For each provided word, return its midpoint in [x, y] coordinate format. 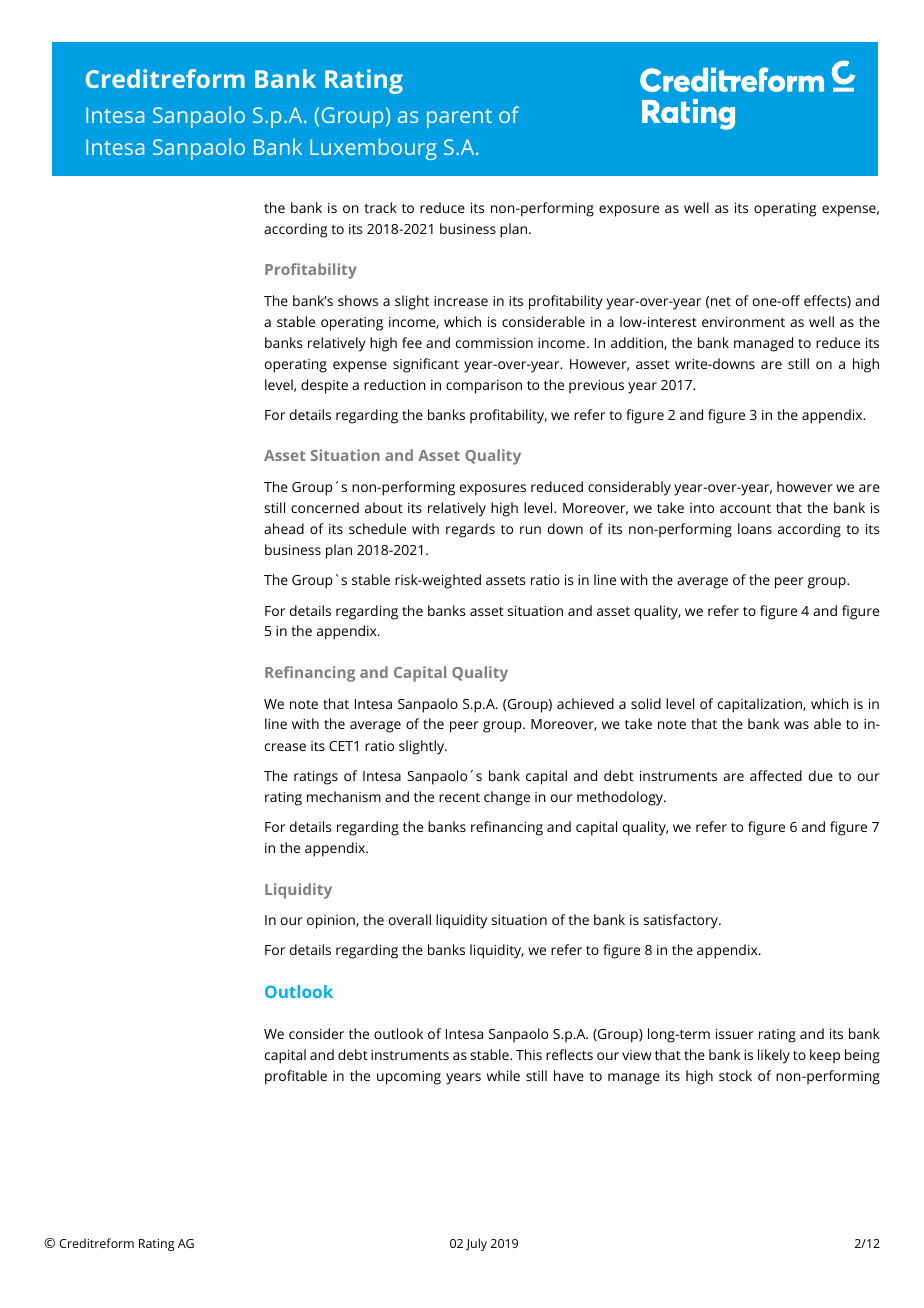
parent [459, 118]
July [476, 1244]
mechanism [344, 796]
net [721, 301]
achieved [585, 703]
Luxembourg [373, 149]
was [796, 725]
